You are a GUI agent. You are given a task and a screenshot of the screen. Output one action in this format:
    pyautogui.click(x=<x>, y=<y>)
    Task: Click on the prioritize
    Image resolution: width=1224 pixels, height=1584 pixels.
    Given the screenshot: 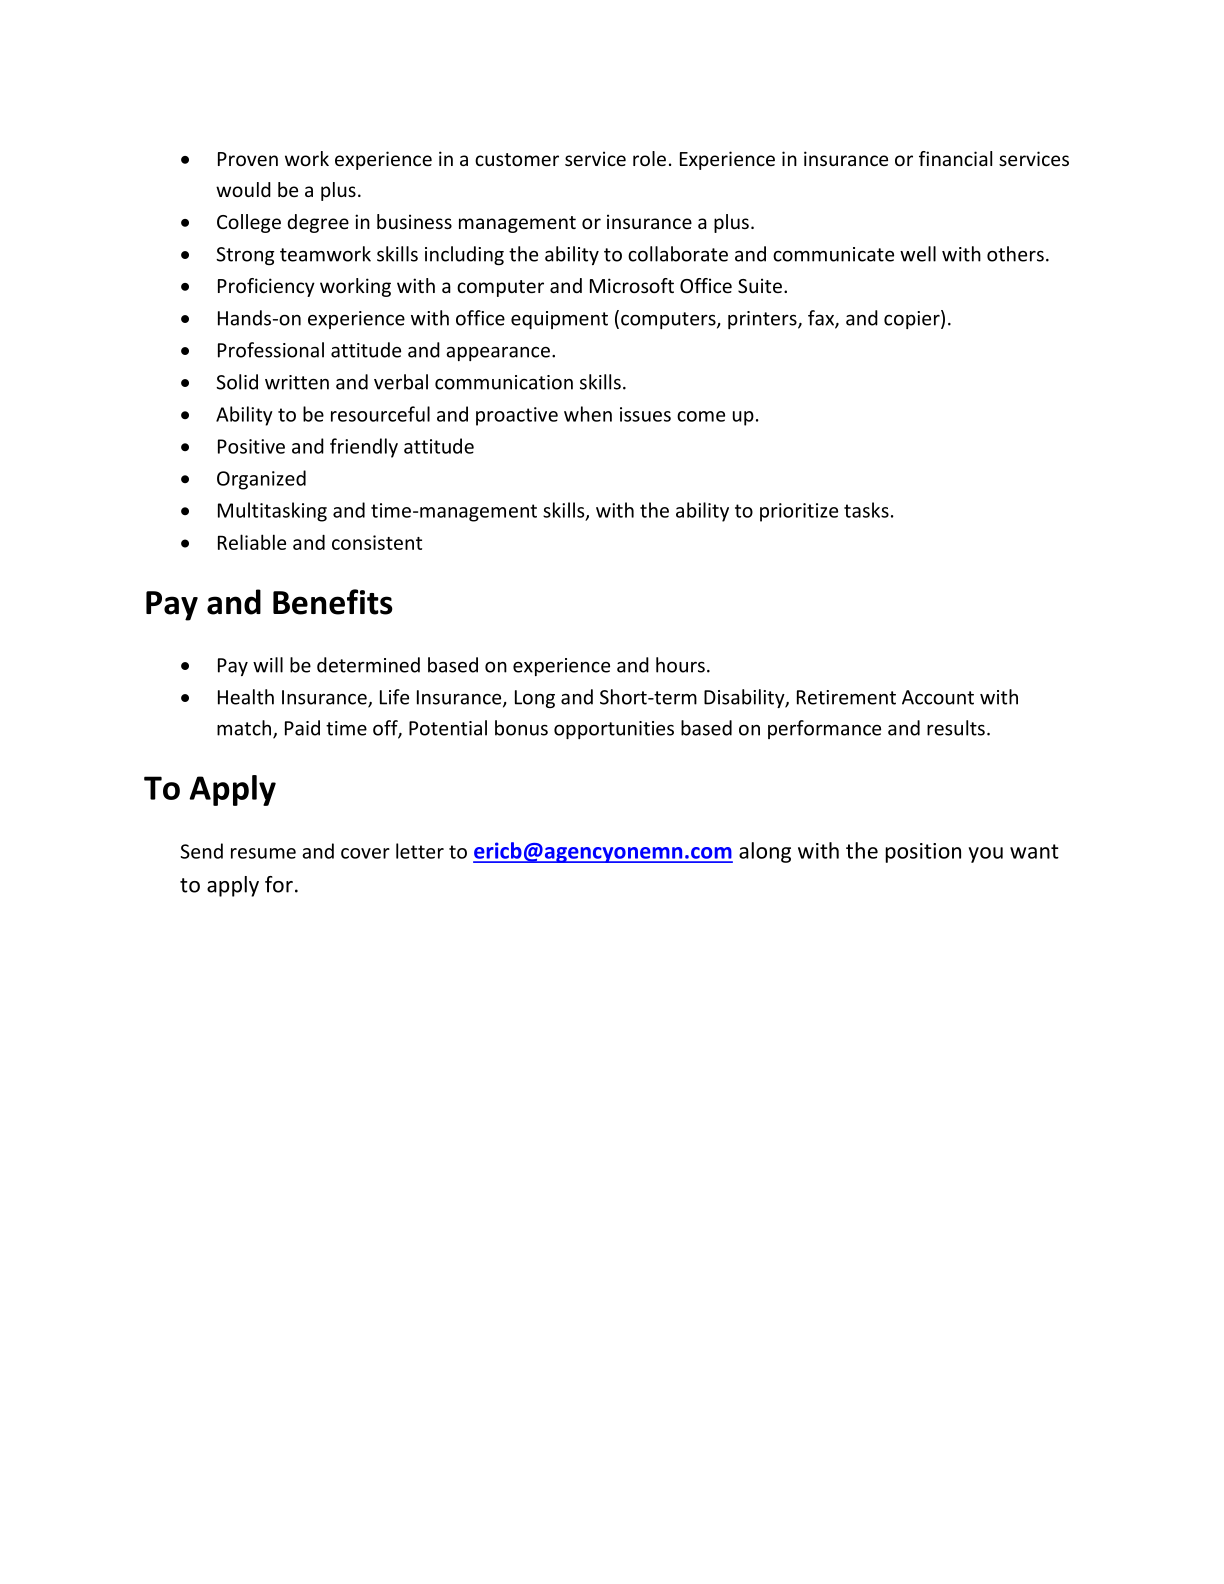 What is the action you would take?
    pyautogui.click(x=799, y=512)
